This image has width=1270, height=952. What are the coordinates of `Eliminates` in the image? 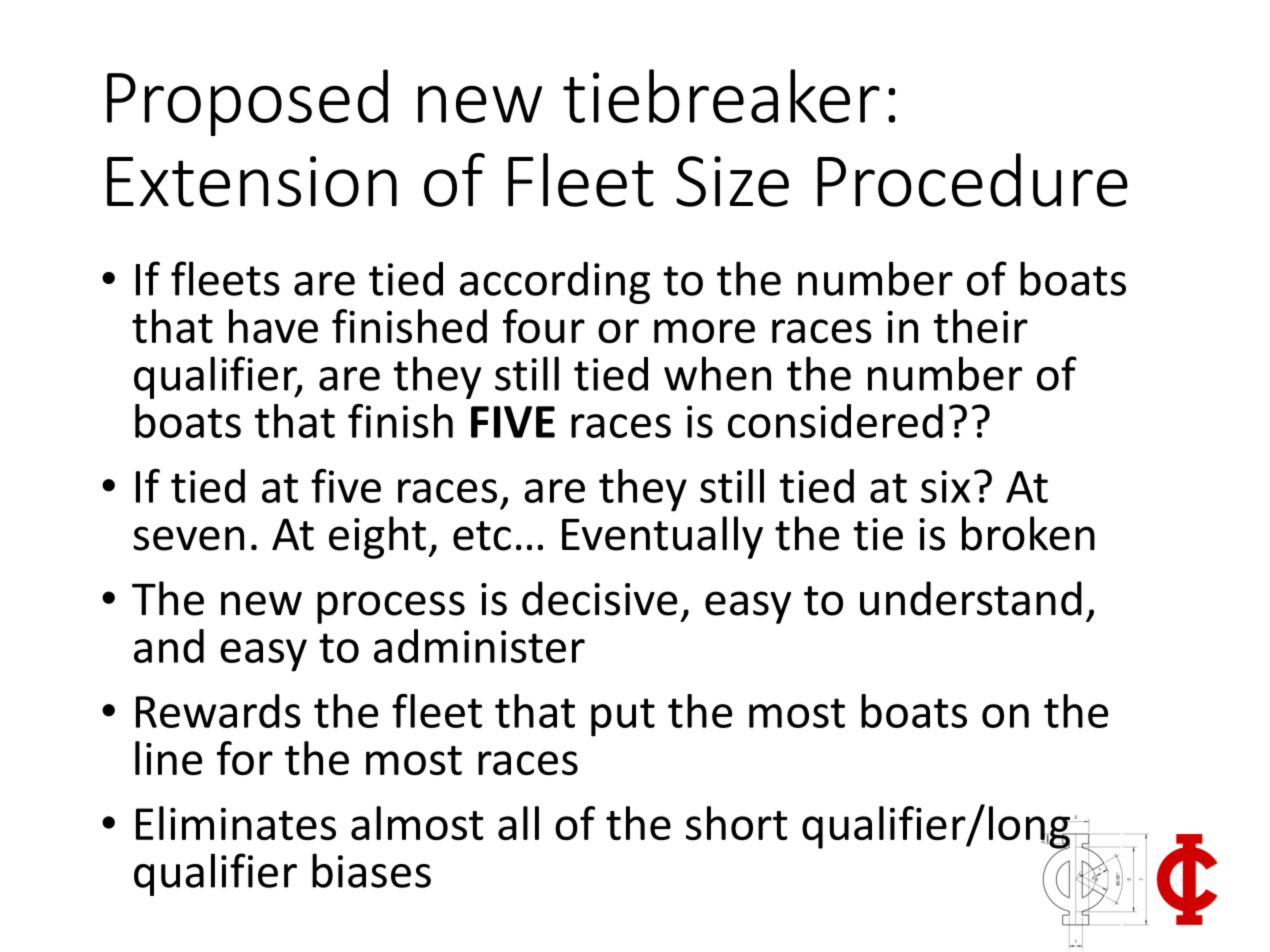 It's located at (236, 823).
